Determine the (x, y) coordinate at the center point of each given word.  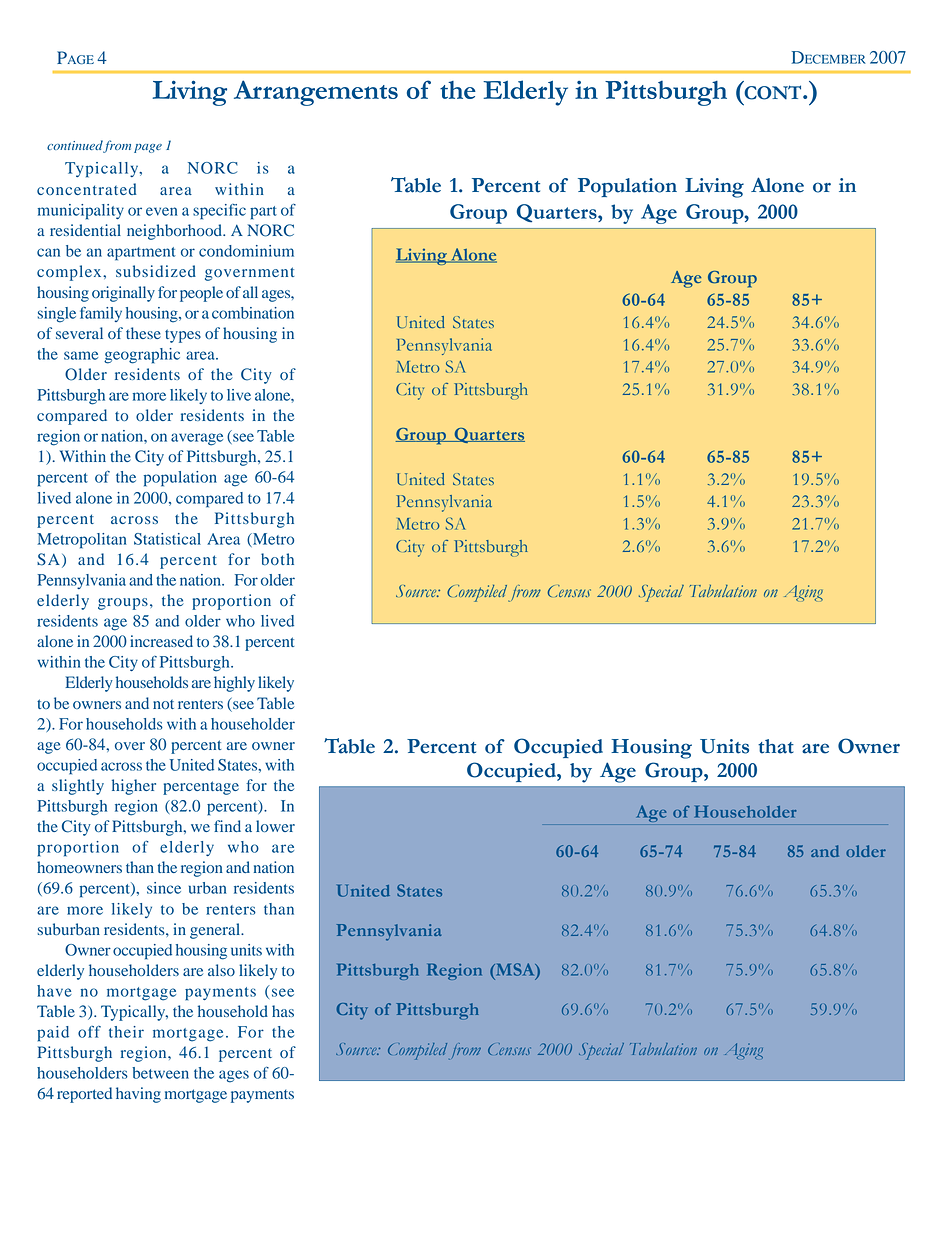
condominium (246, 251)
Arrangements (316, 93)
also (221, 970)
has (283, 1011)
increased (161, 641)
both (277, 559)
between (160, 1073)
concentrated (86, 189)
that (776, 746)
